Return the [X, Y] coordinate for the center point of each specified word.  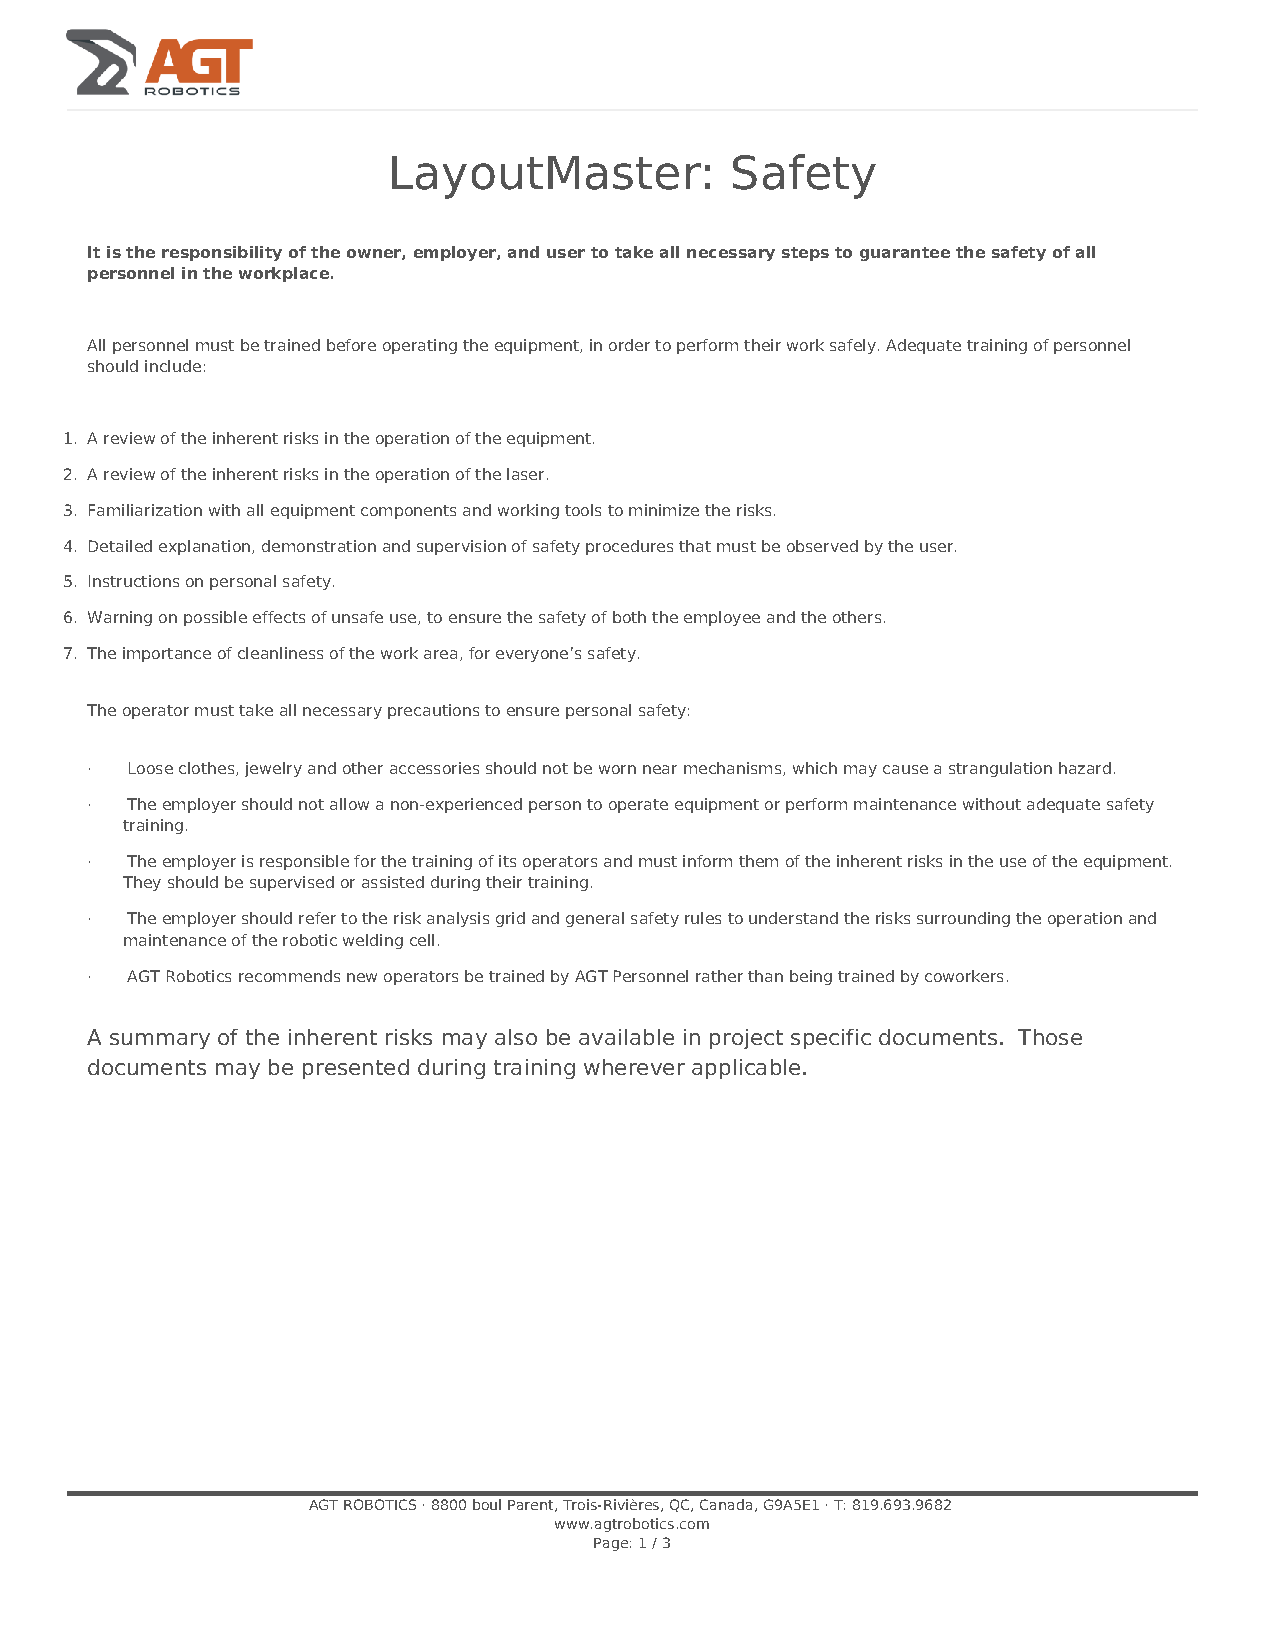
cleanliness [280, 653]
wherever [634, 1067]
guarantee [905, 254]
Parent [532, 1506]
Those [1050, 1037]
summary [160, 1041]
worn [617, 769]
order [629, 345]
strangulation [1000, 769]
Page [611, 1544]
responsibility [222, 253]
